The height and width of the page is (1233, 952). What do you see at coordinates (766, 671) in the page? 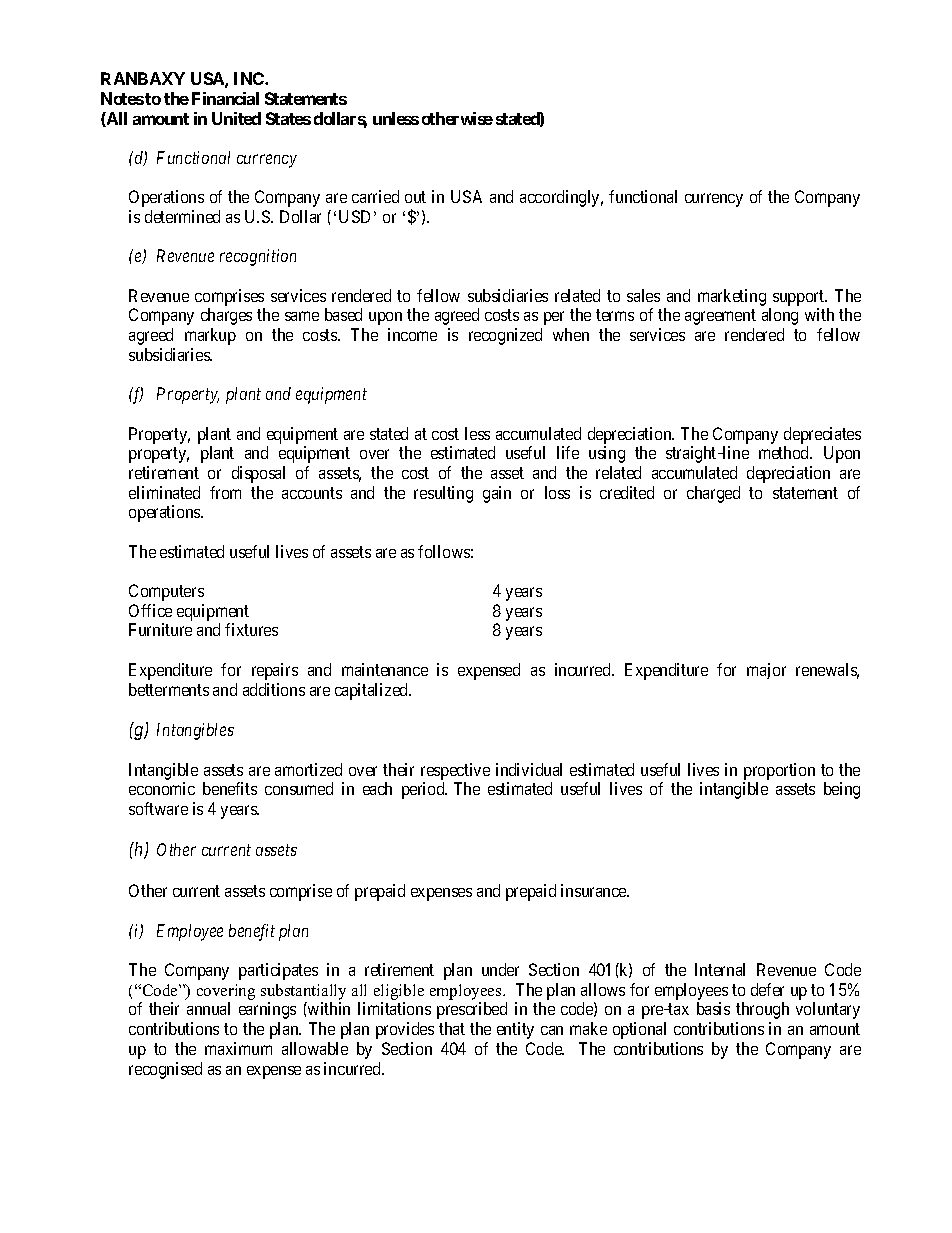
I see `major` at bounding box center [766, 671].
